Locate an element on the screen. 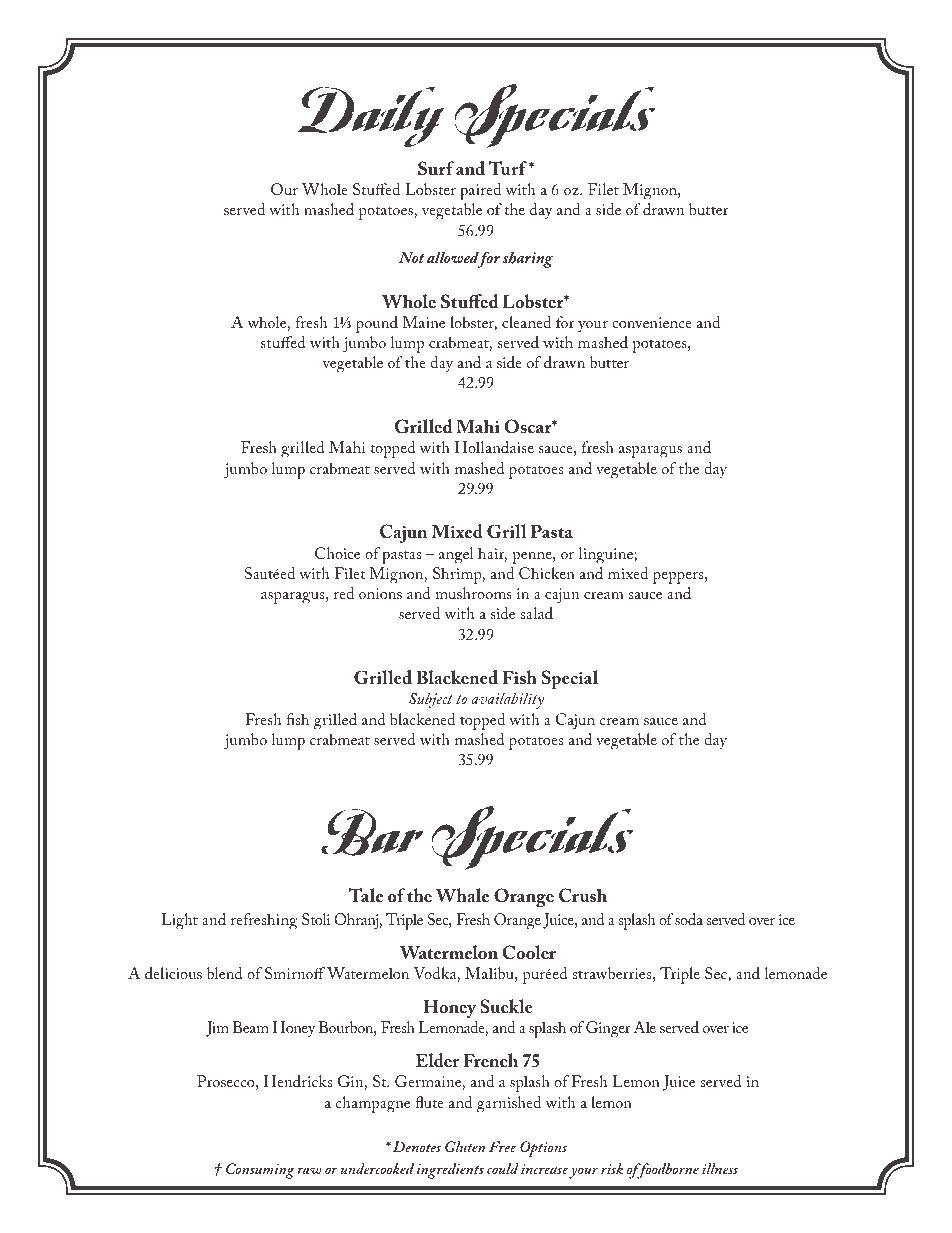 Image resolution: width=952 pixels, height=1233 pixels. convenience is located at coordinates (652, 322).
